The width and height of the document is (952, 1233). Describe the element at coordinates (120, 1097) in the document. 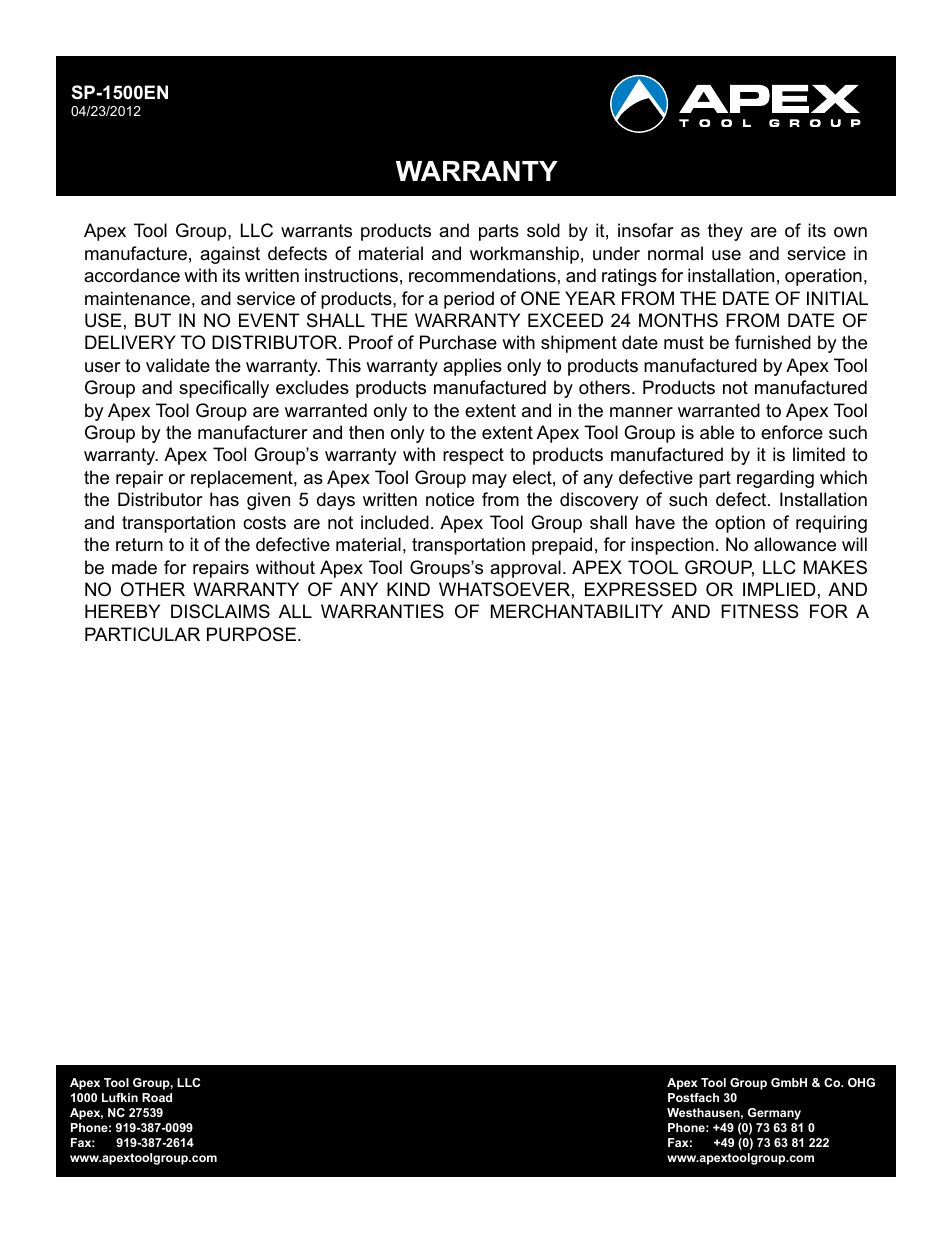

I see `Lufkin` at that location.
